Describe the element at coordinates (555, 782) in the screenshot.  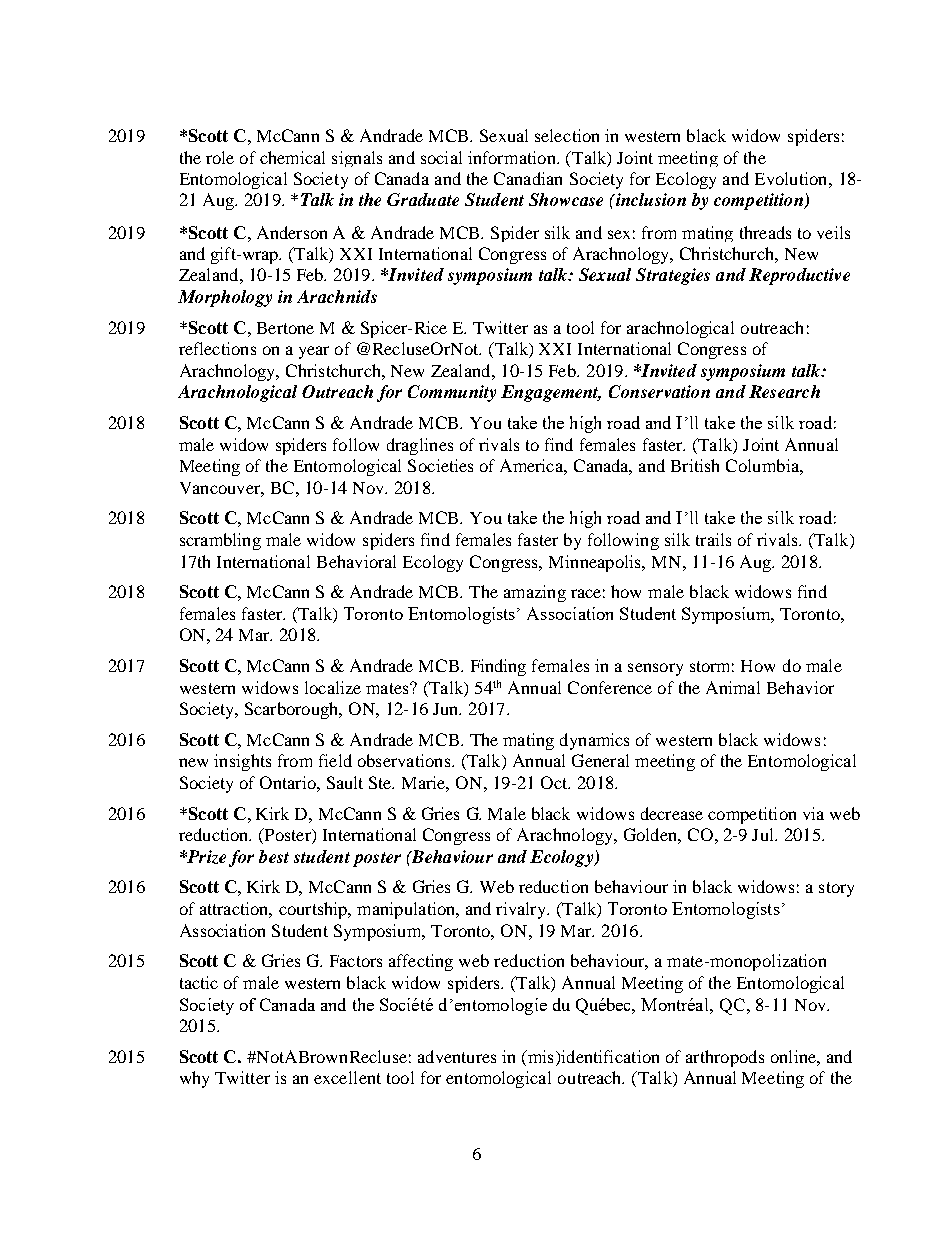
I see `Oct` at that location.
